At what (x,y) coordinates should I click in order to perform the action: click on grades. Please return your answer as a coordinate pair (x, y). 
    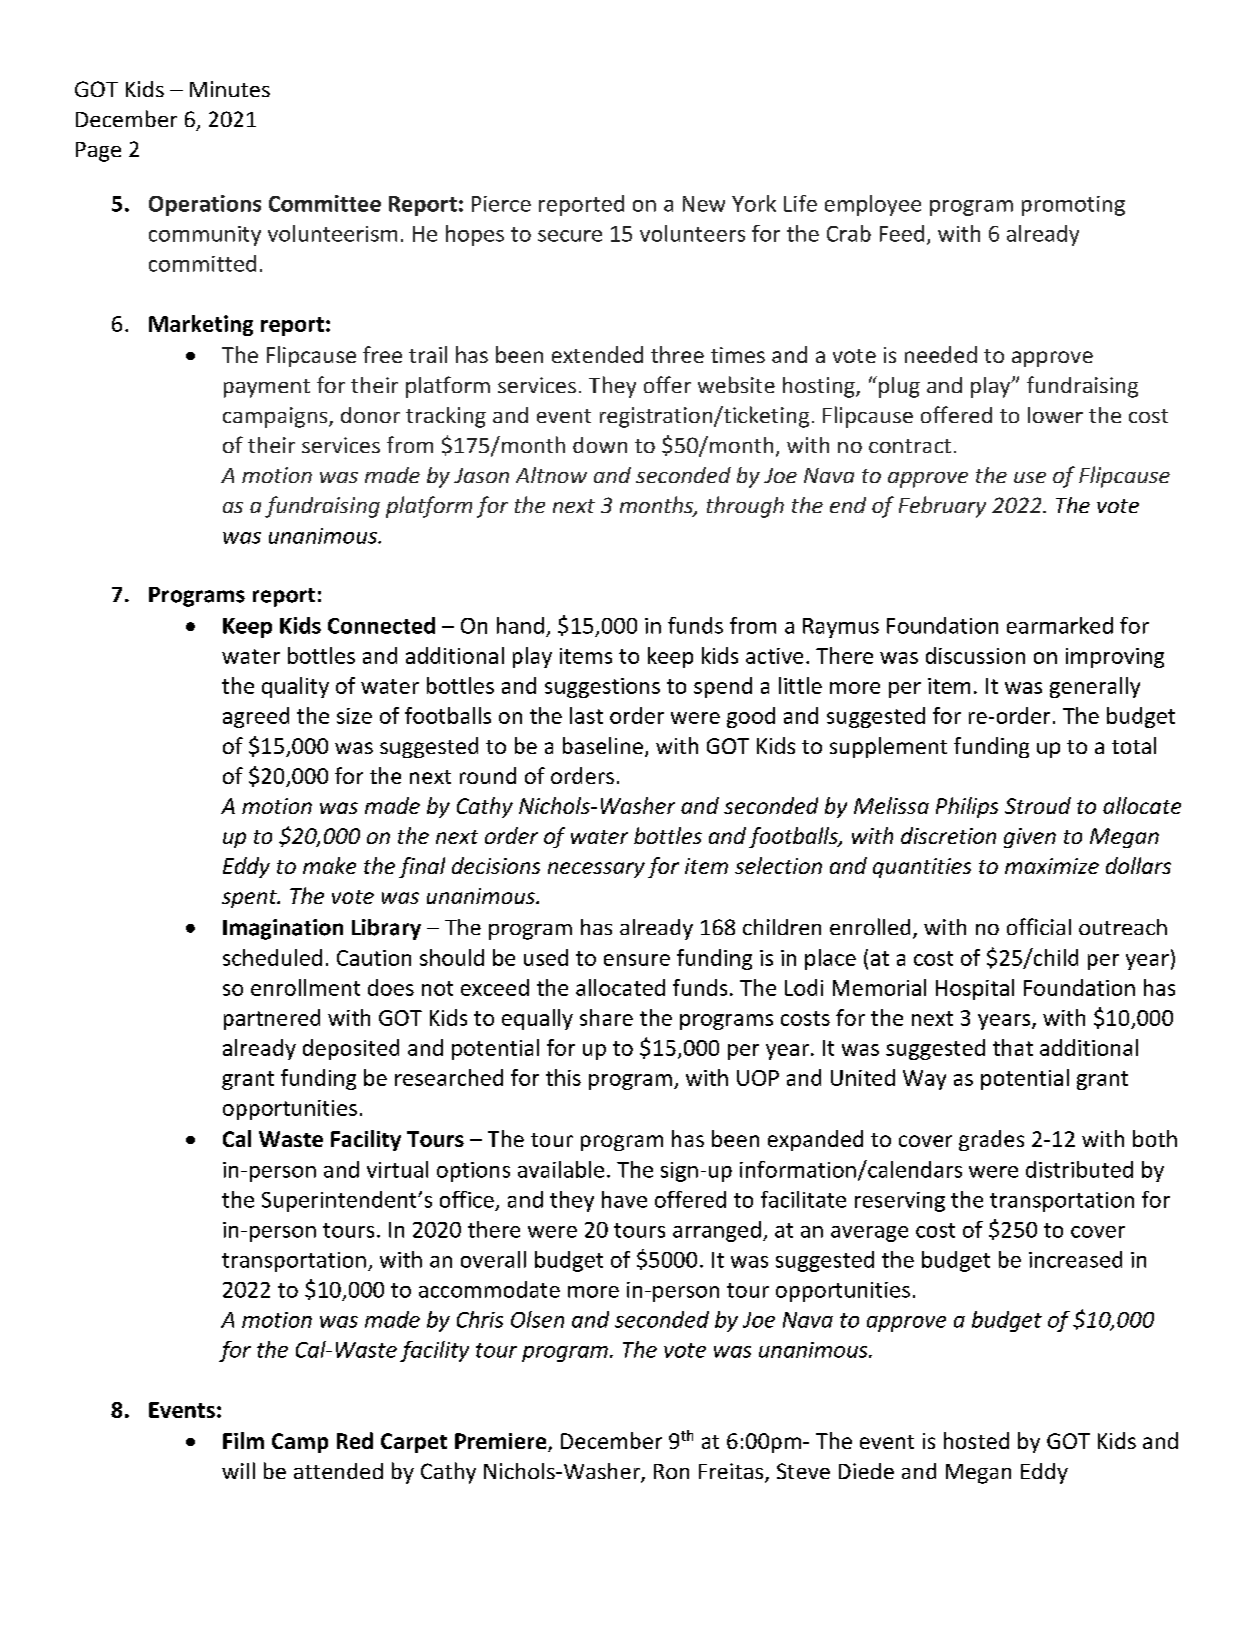
    Looking at the image, I should click on (991, 1140).
